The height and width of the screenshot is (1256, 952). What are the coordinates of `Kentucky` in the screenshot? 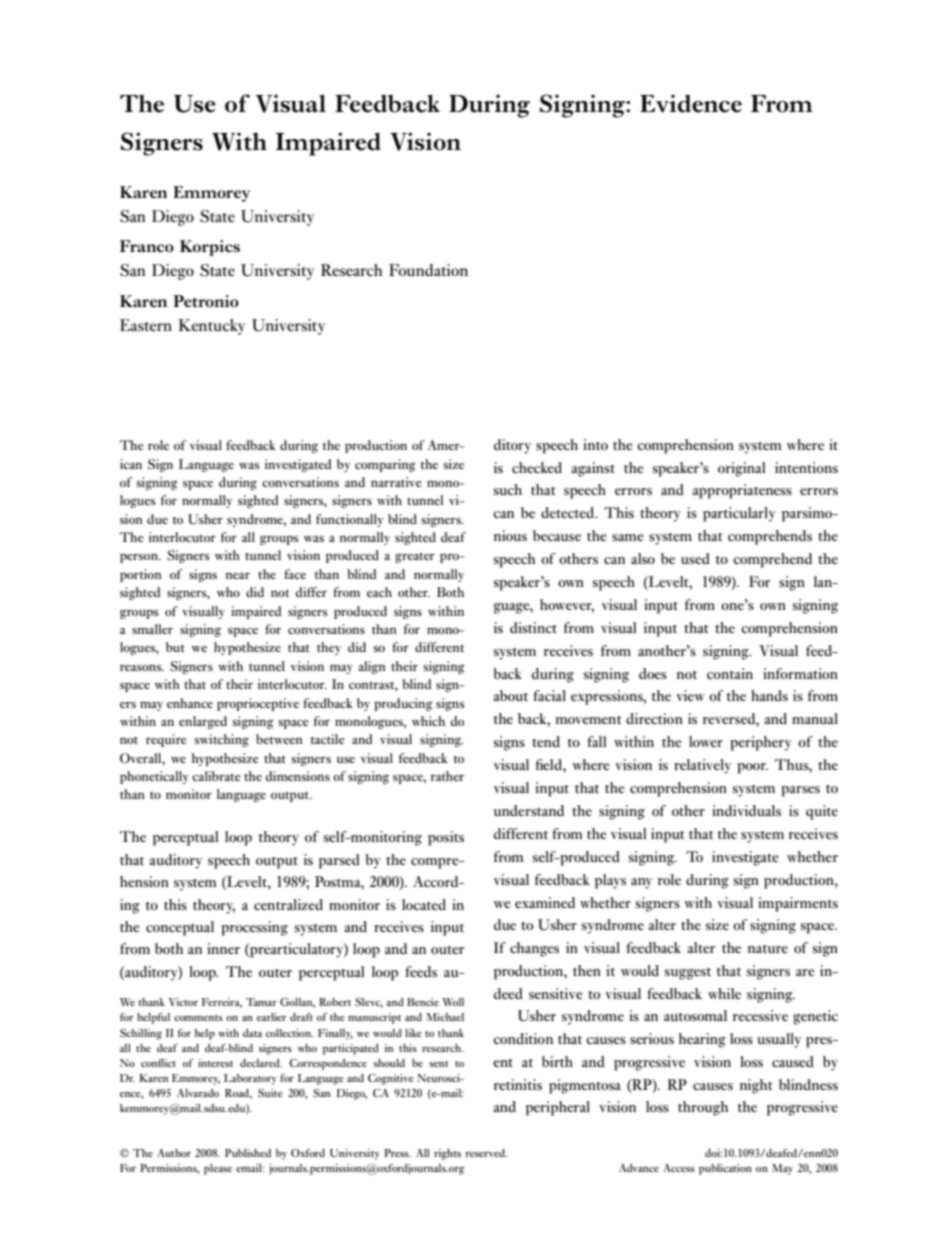 It's located at (211, 327).
